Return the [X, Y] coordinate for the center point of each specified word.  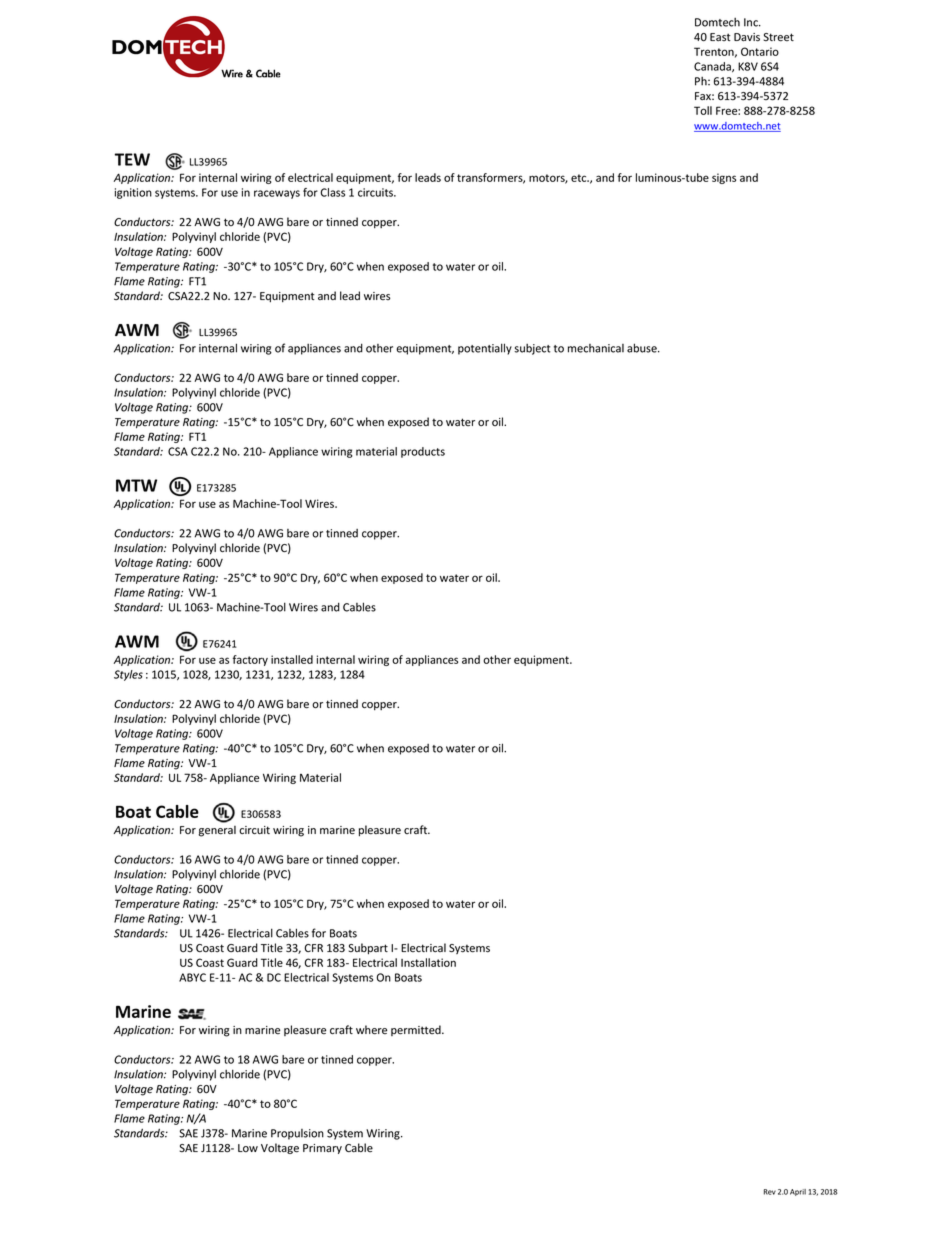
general [217, 831]
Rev [770, 1192]
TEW [132, 159]
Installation [428, 962]
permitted [417, 1030]
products [423, 452]
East [720, 37]
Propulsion [297, 1134]
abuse [643, 348]
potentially [485, 349]
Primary [322, 1149]
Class [332, 192]
